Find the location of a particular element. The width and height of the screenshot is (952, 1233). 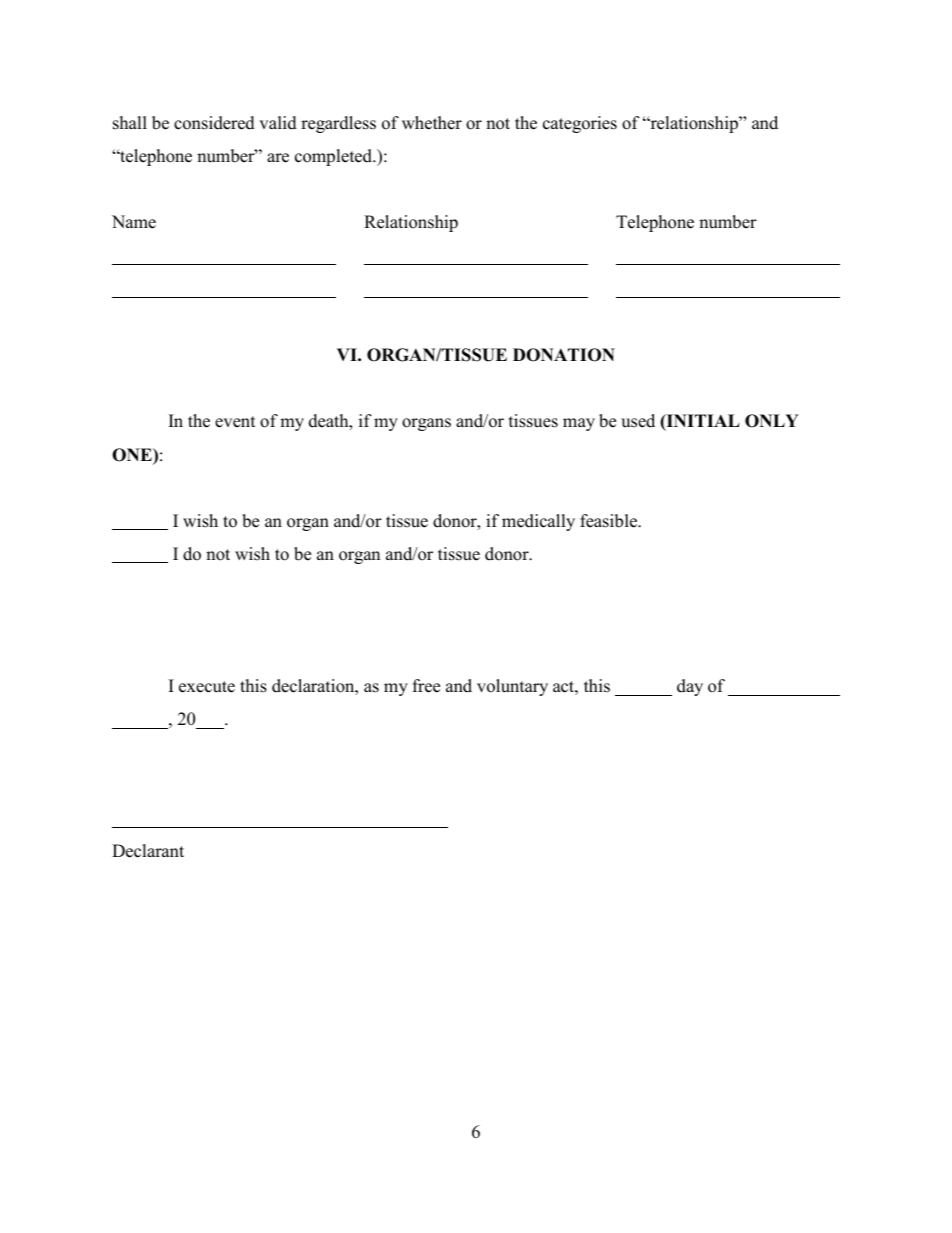

Declarant is located at coordinates (148, 851).
